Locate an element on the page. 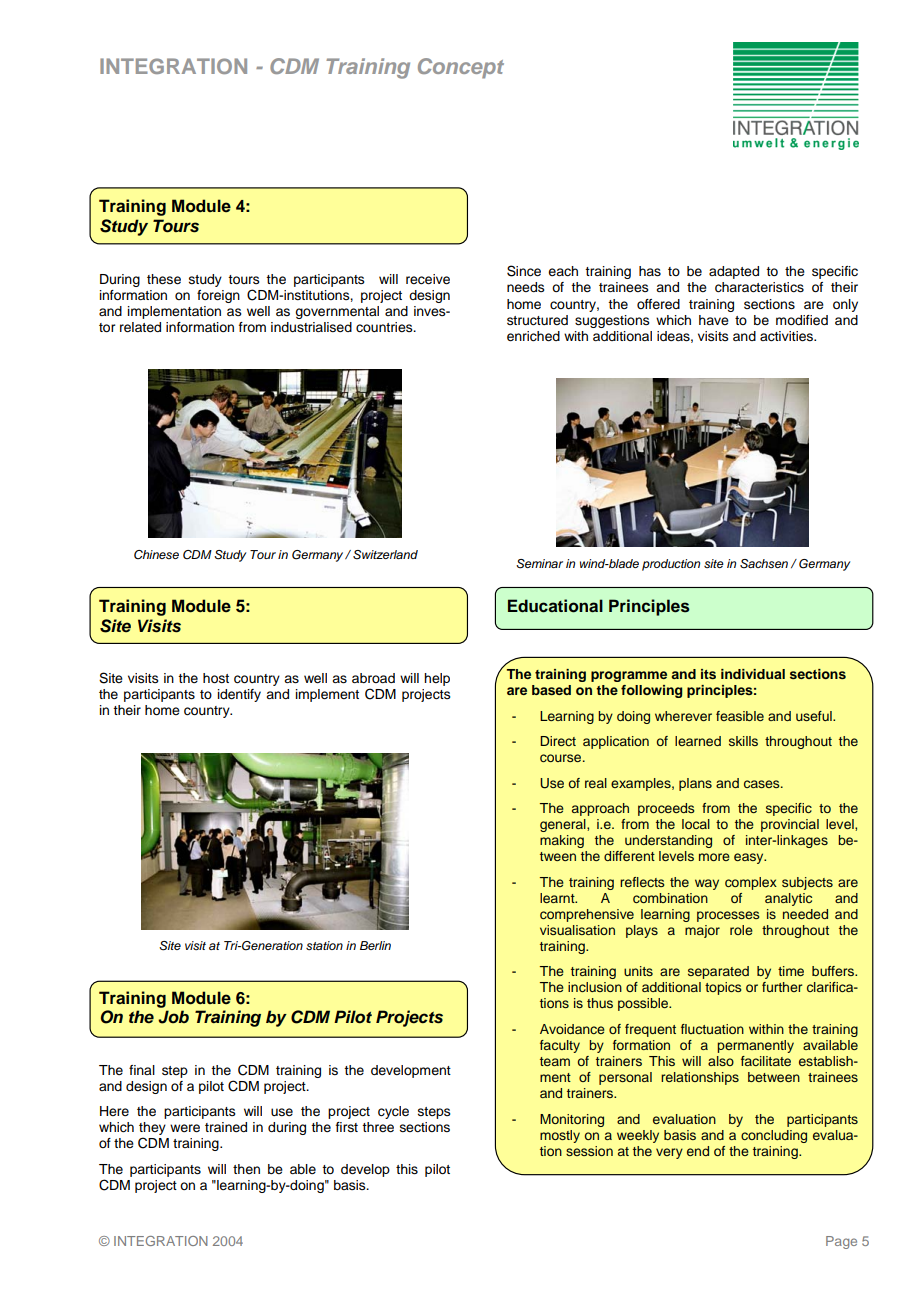 The width and height of the document is (924, 1308). learnt is located at coordinates (558, 898).
